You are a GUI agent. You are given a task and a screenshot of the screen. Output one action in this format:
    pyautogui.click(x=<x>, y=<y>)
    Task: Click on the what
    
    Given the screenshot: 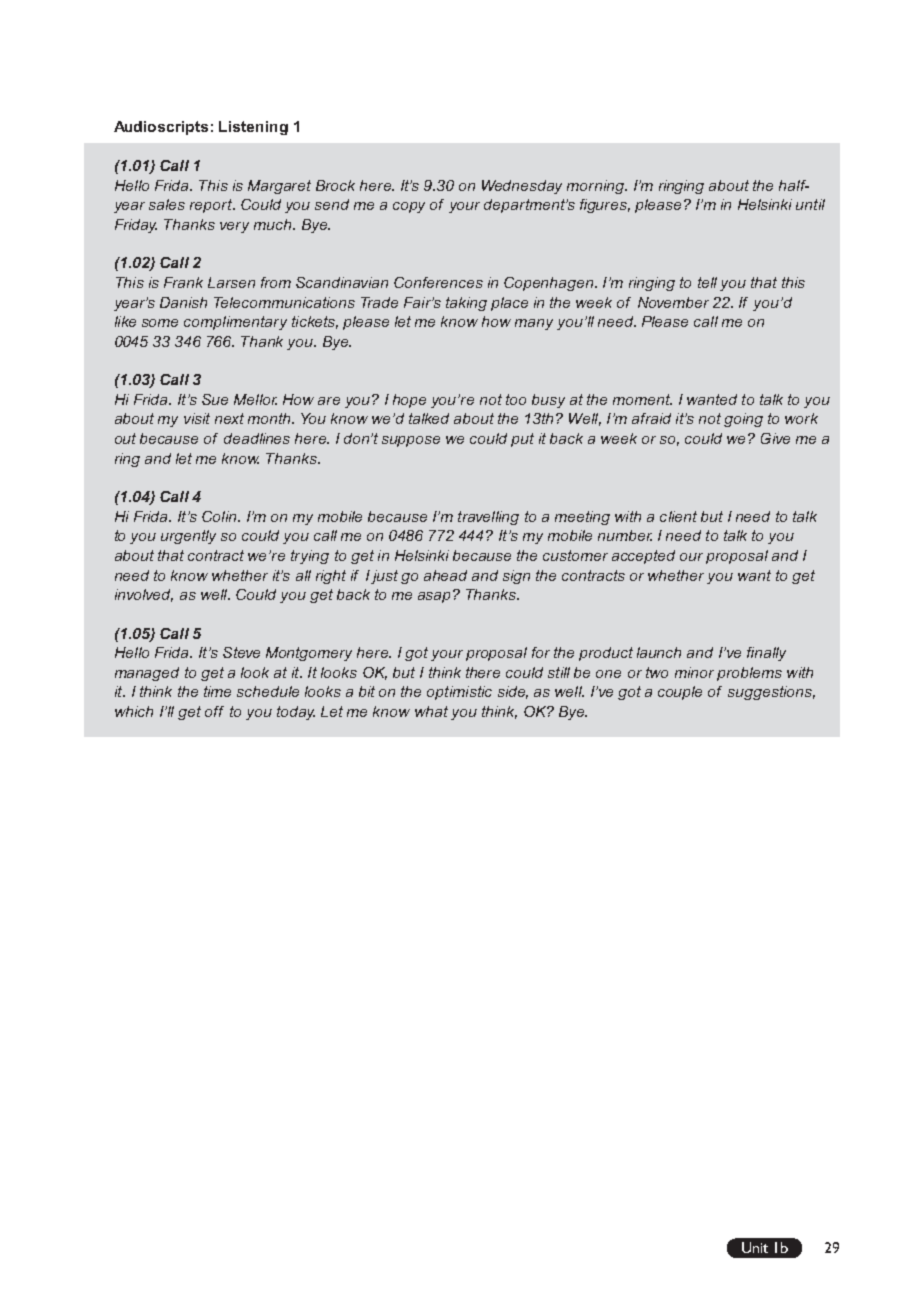 What is the action you would take?
    pyautogui.click(x=431, y=711)
